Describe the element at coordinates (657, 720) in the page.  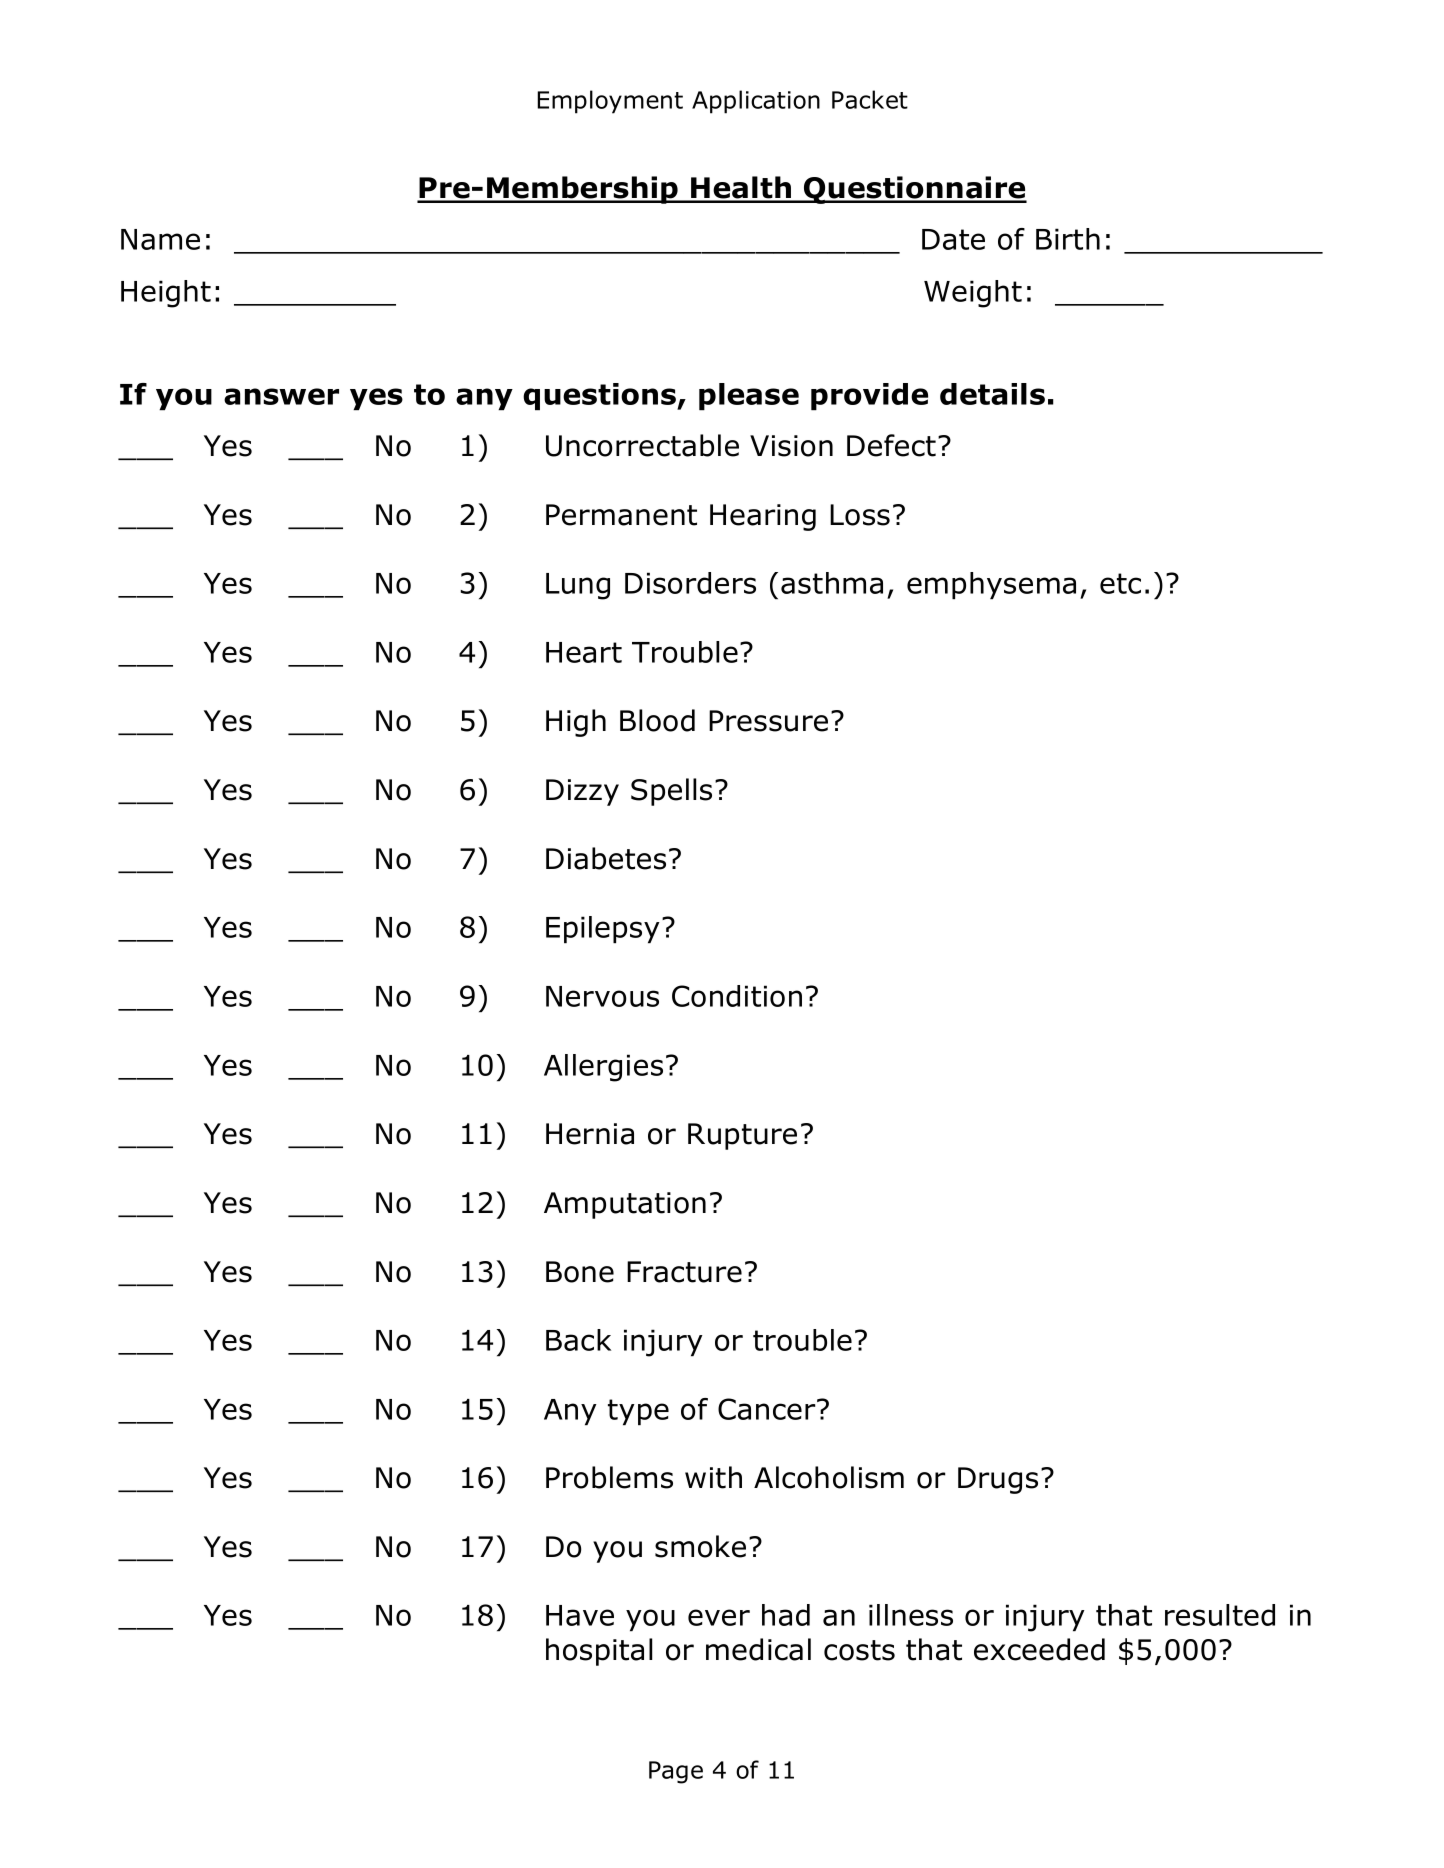
I see `Blood` at that location.
